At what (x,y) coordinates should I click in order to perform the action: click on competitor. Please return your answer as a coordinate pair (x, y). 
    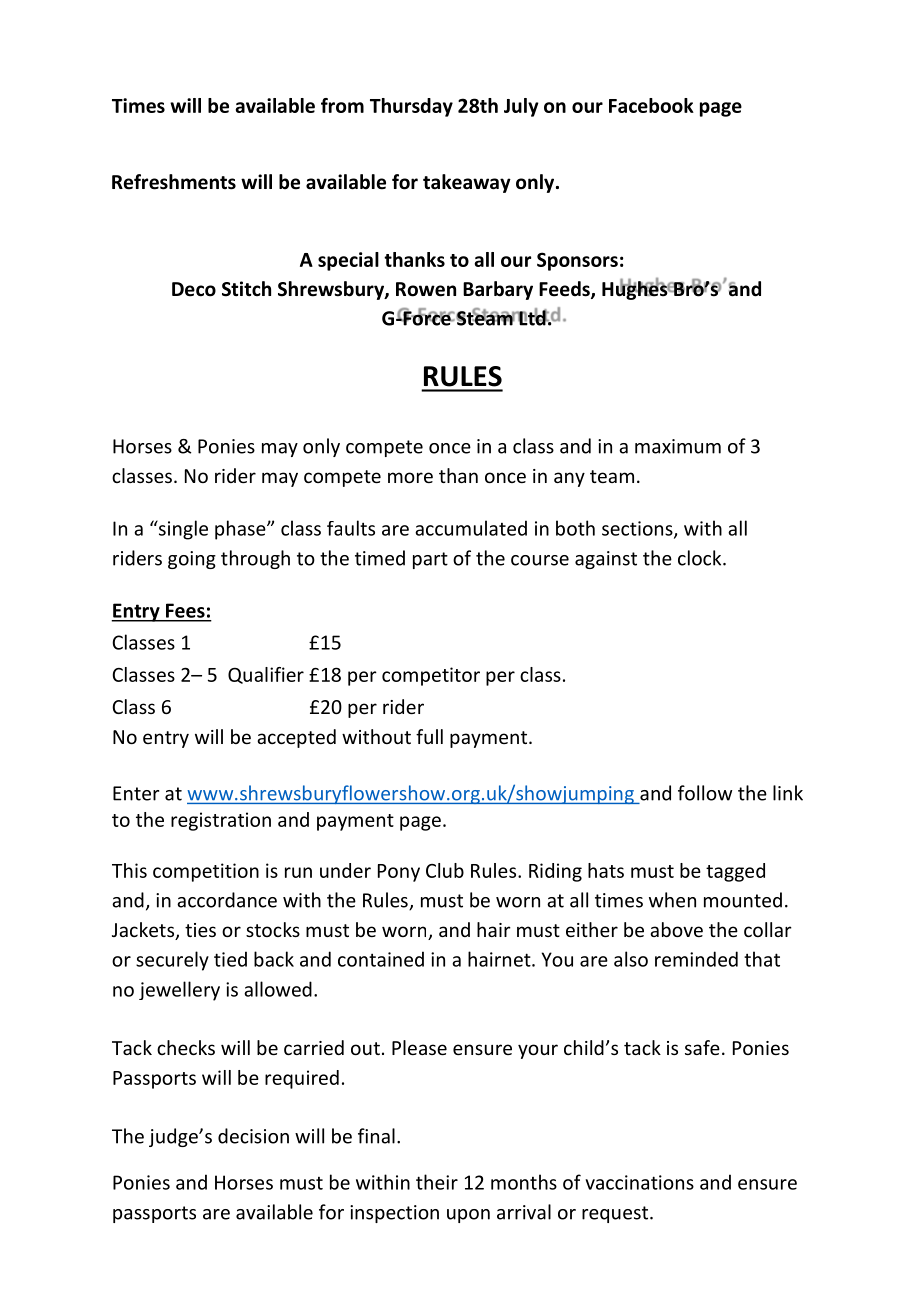
    Looking at the image, I should click on (431, 676).
